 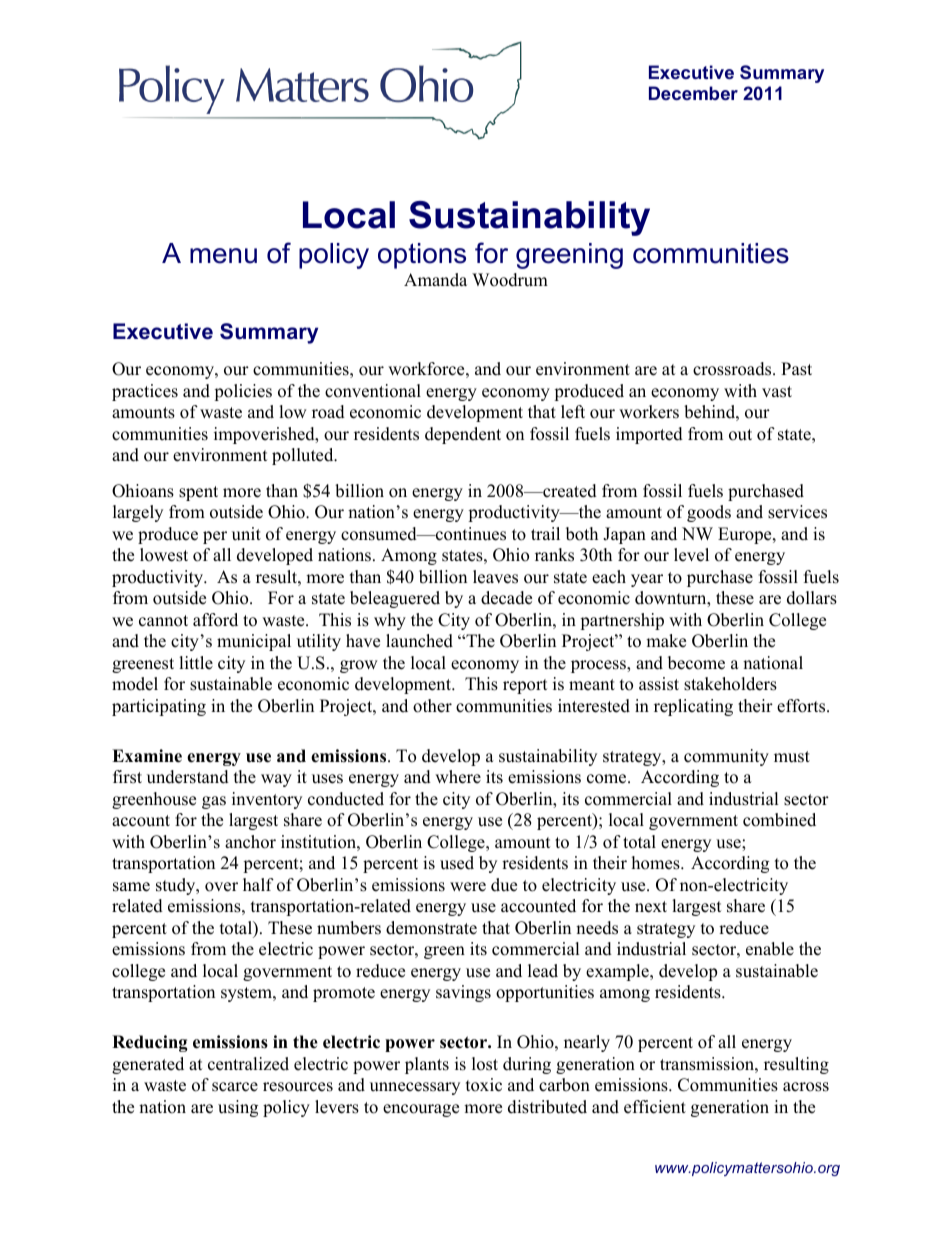 I want to click on December, so click(x=693, y=93).
